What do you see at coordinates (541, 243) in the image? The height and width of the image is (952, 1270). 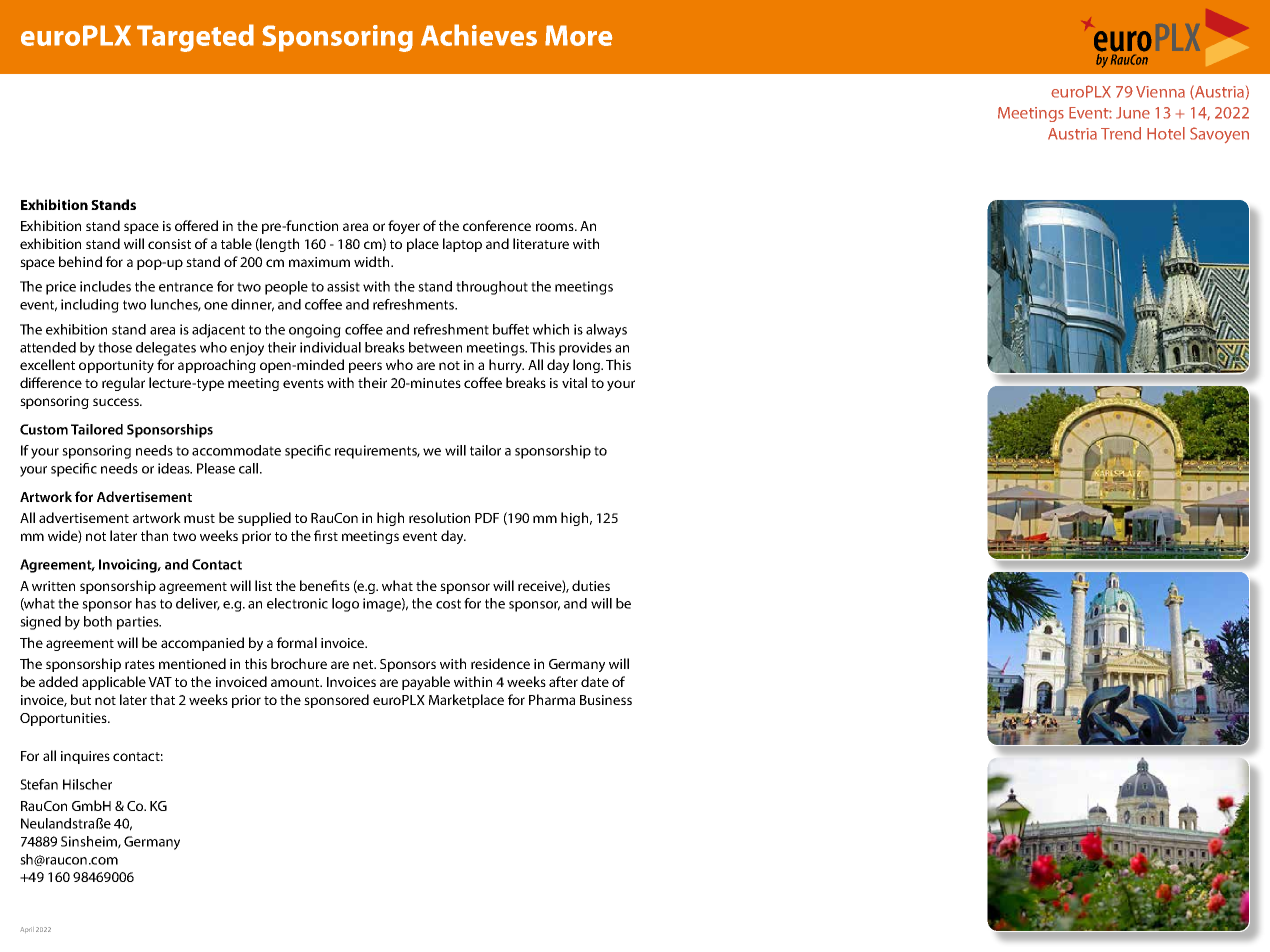 I see `literature` at bounding box center [541, 243].
